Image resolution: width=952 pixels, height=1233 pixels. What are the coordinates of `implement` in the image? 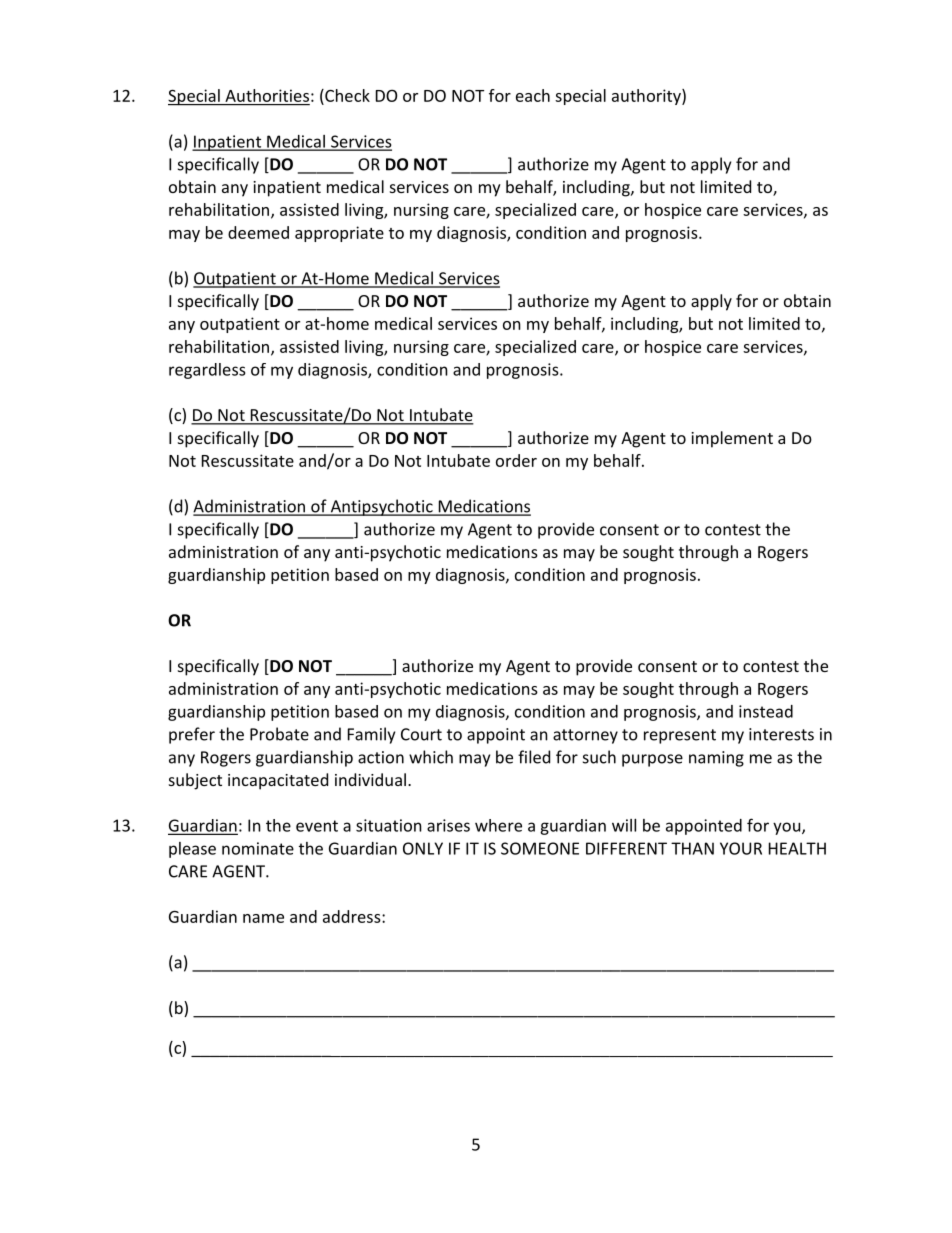 It's located at (732, 439).
